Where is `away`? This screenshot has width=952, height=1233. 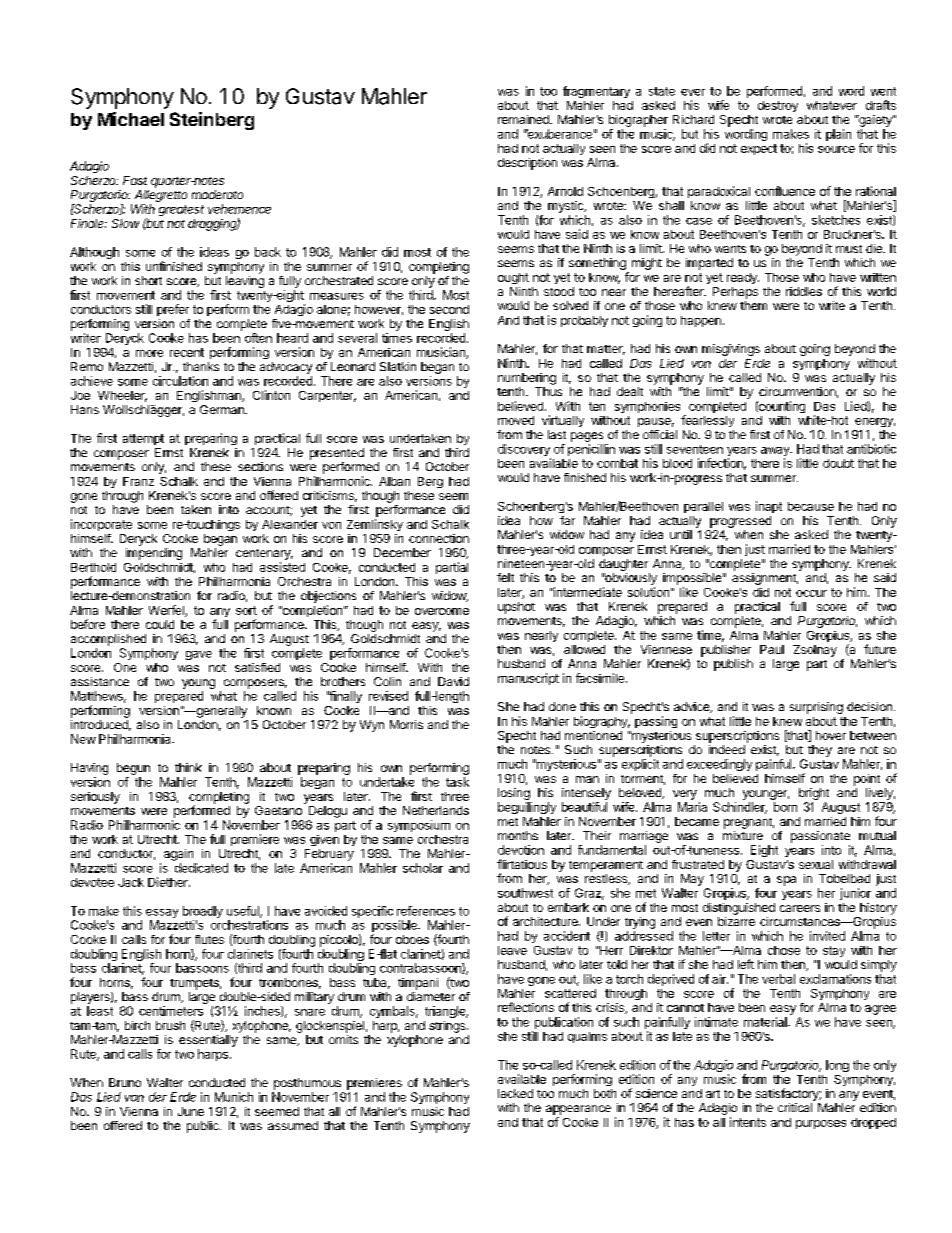 away is located at coordinates (776, 453).
